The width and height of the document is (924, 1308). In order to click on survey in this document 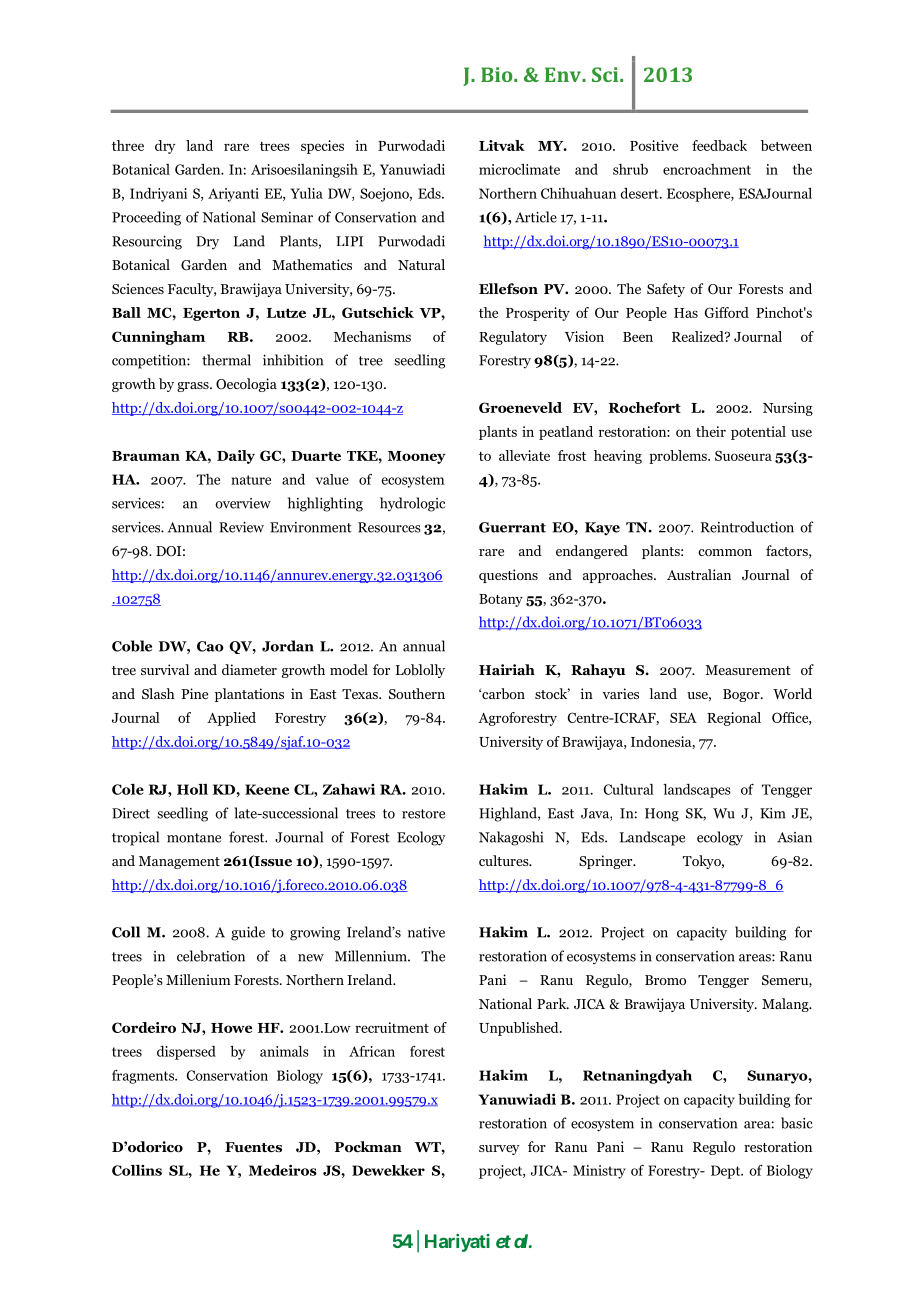, I will do `click(499, 1150)`.
